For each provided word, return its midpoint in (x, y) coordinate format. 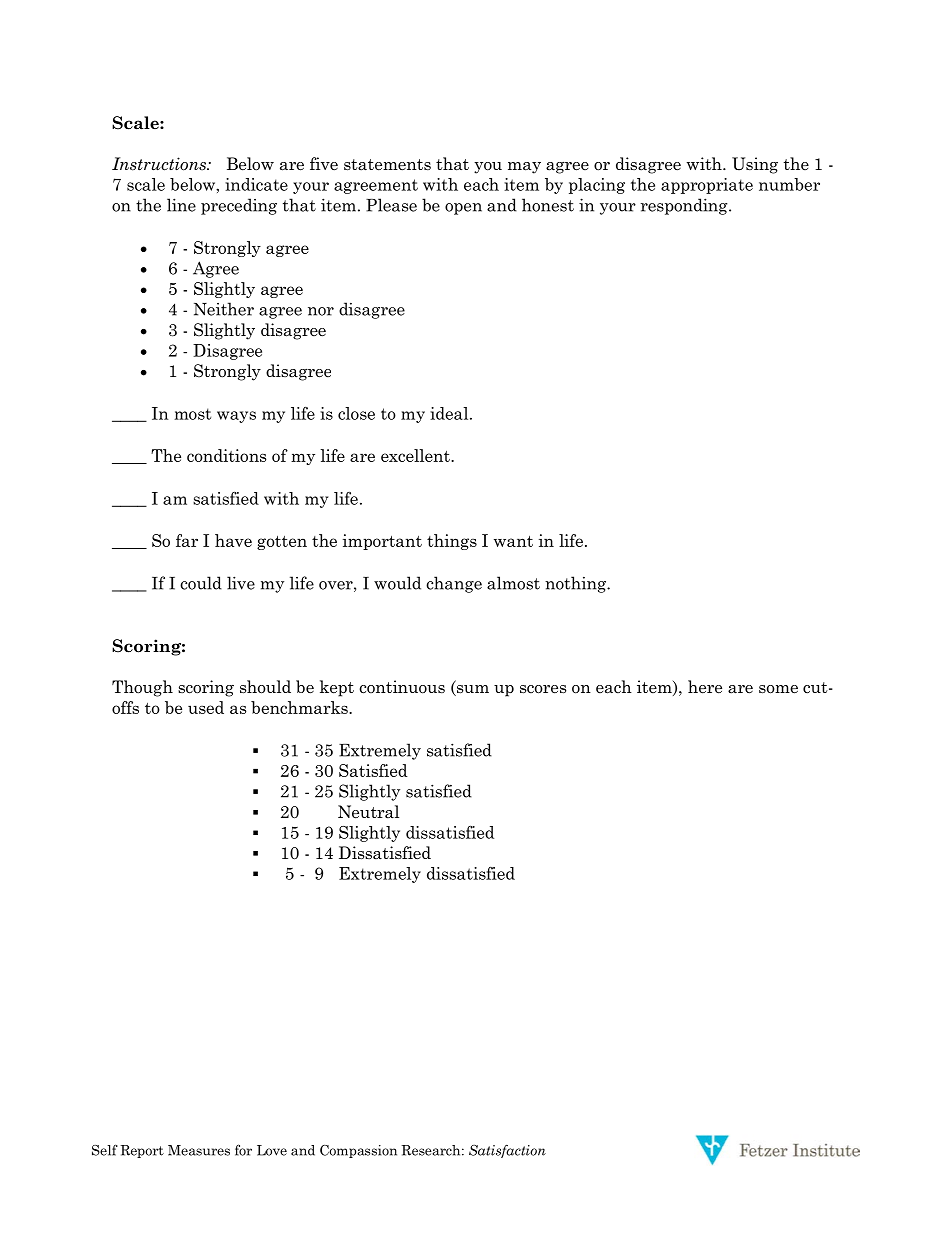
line (181, 205)
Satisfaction (507, 1151)
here (705, 687)
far (187, 540)
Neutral (368, 812)
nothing (577, 584)
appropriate (707, 186)
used (206, 707)
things (452, 542)
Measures (199, 1150)
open (463, 209)
